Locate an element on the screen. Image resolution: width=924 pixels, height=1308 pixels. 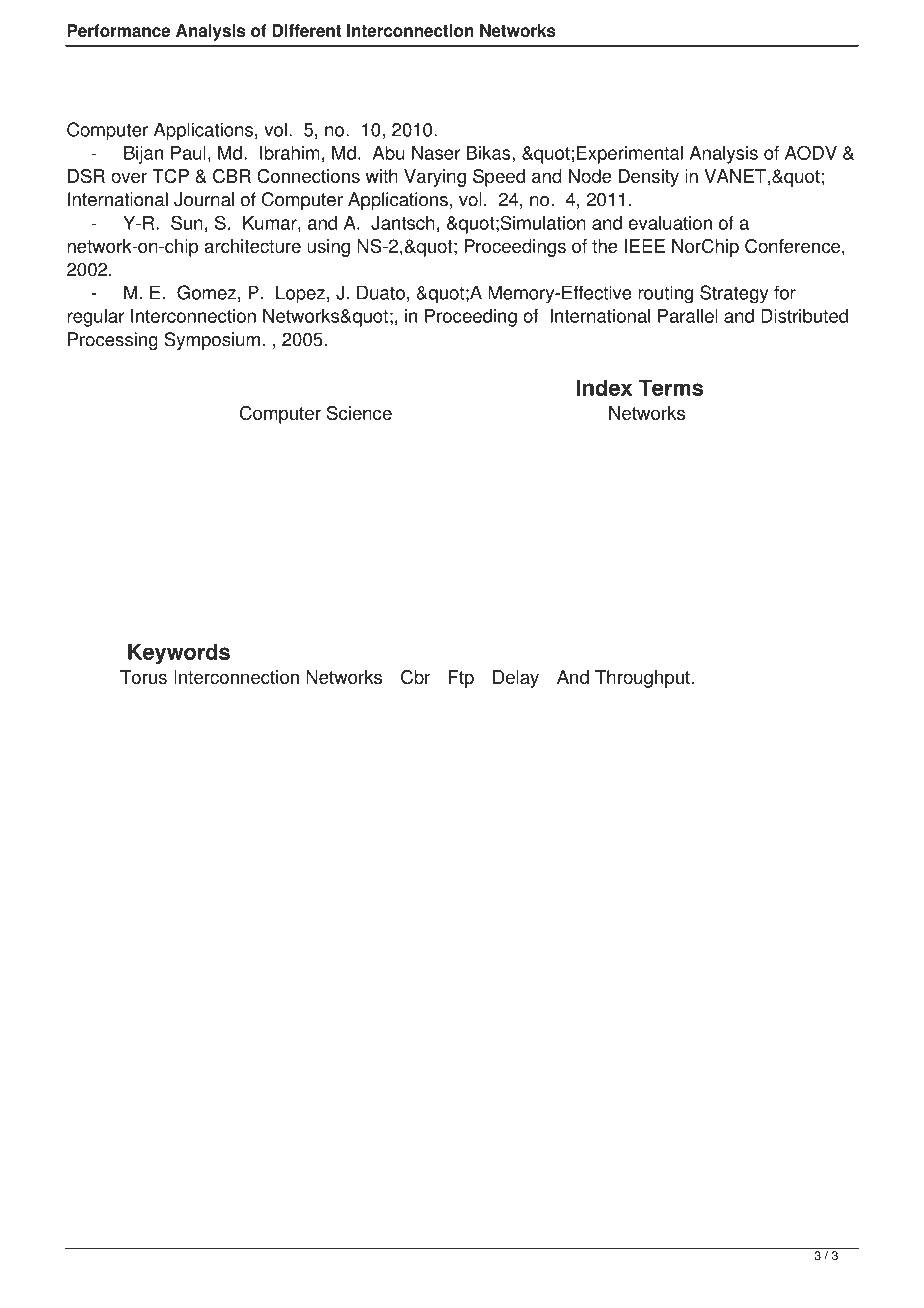
Different is located at coordinates (307, 30).
